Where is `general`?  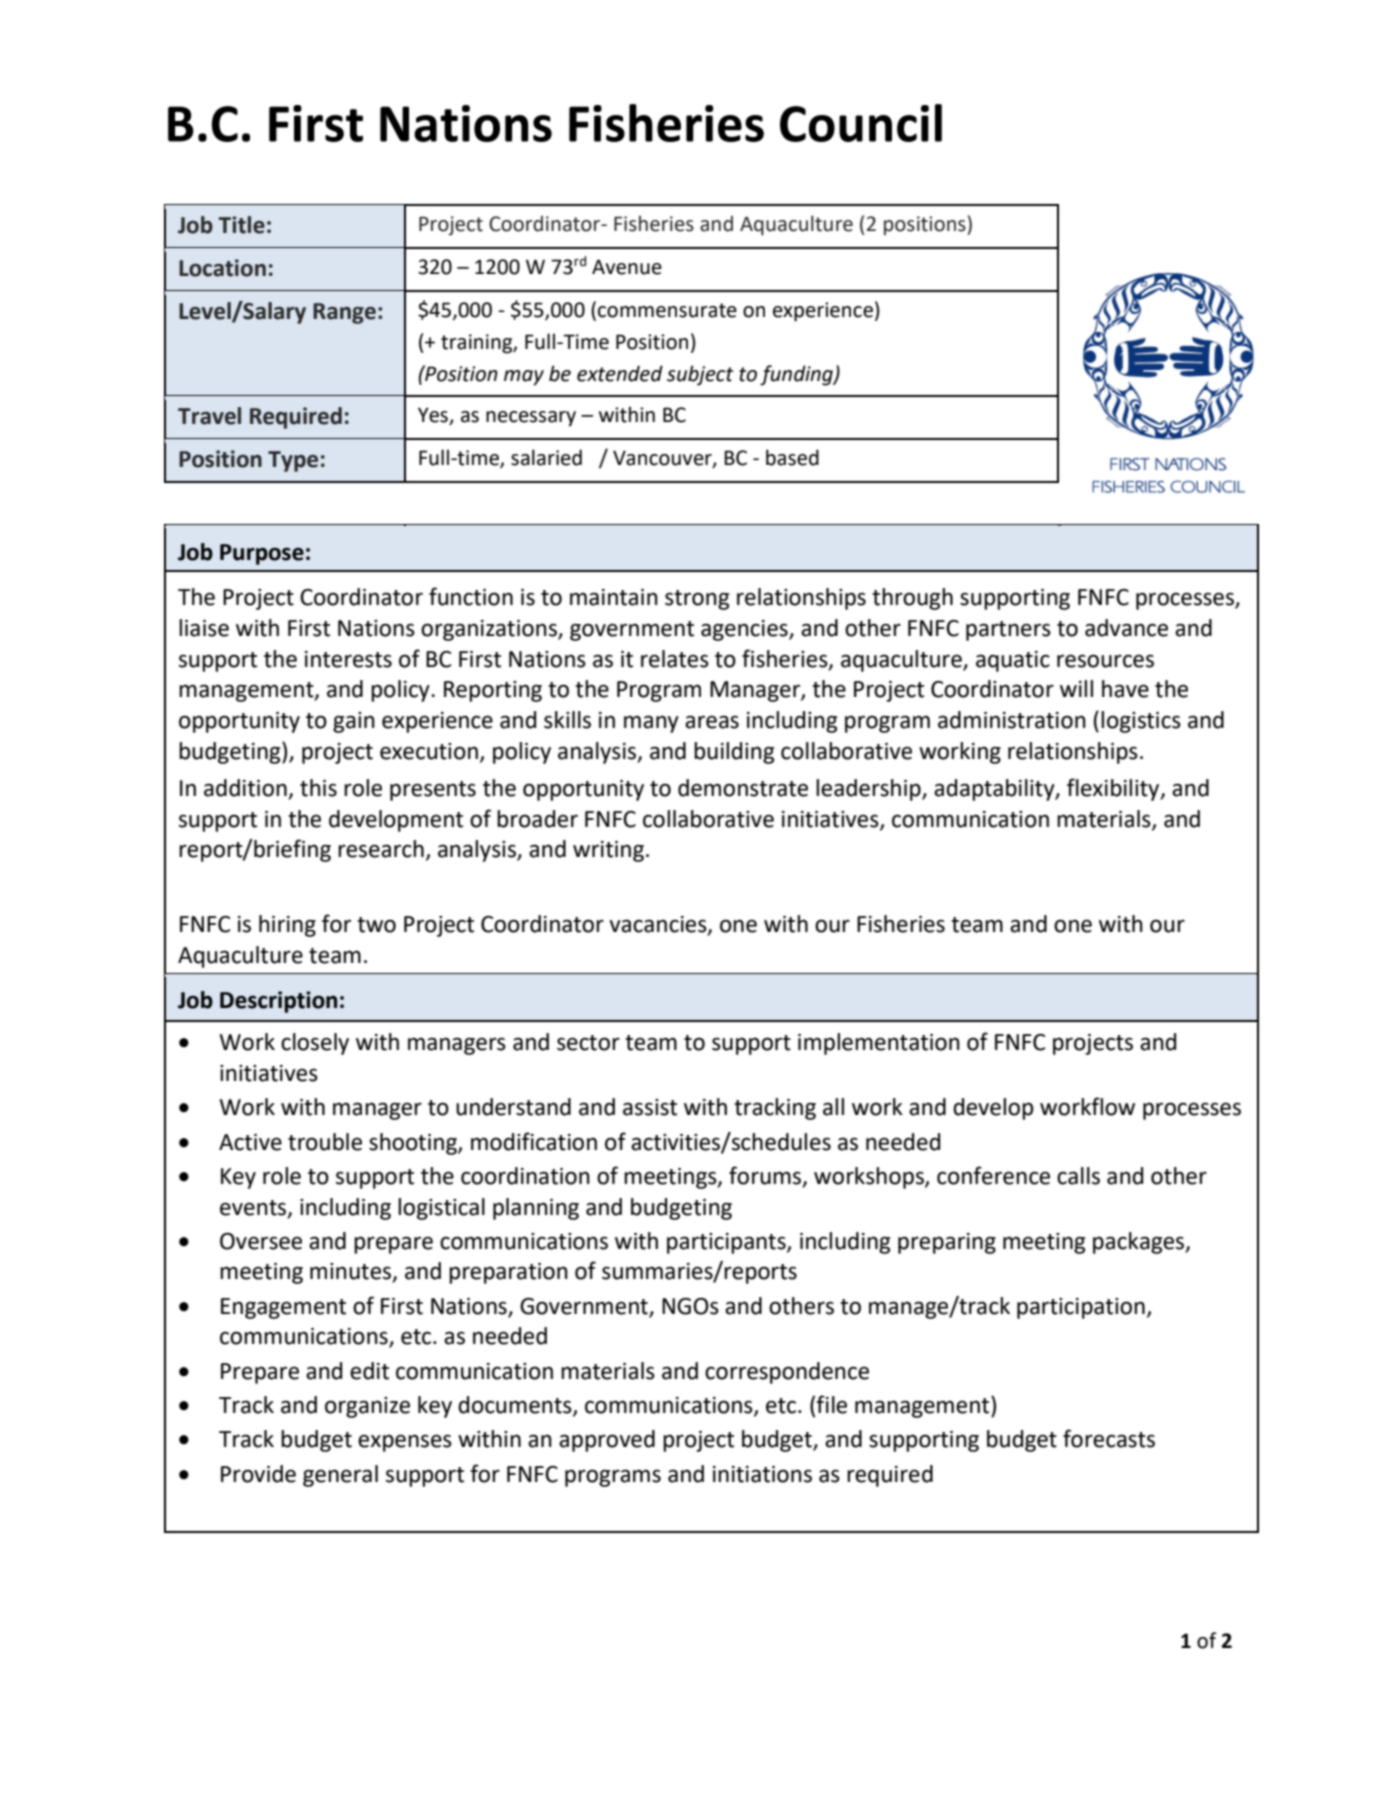
general is located at coordinates (340, 1476).
